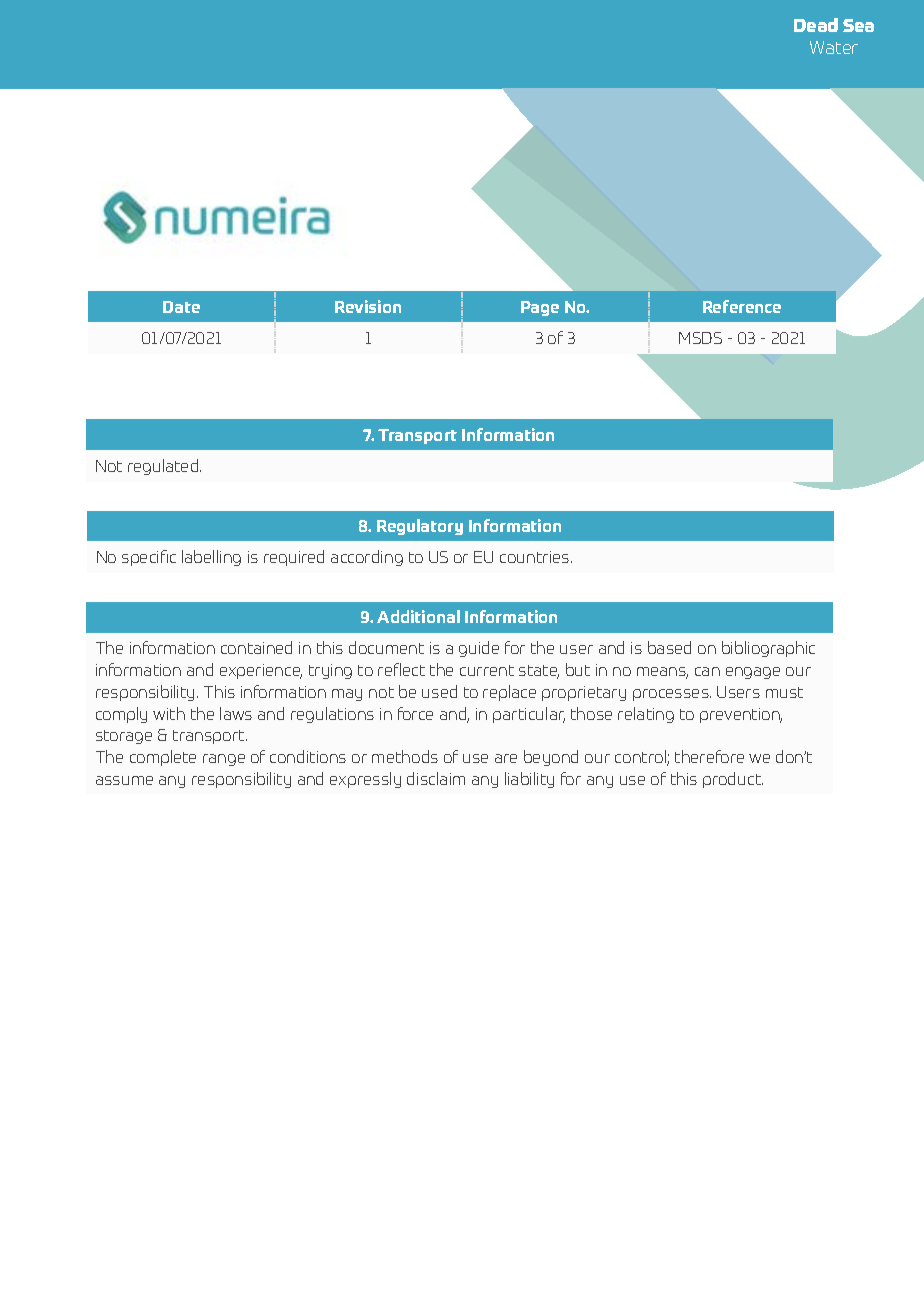 The width and height of the image is (924, 1308). Describe the element at coordinates (420, 527) in the image. I see `Regulatory` at that location.
